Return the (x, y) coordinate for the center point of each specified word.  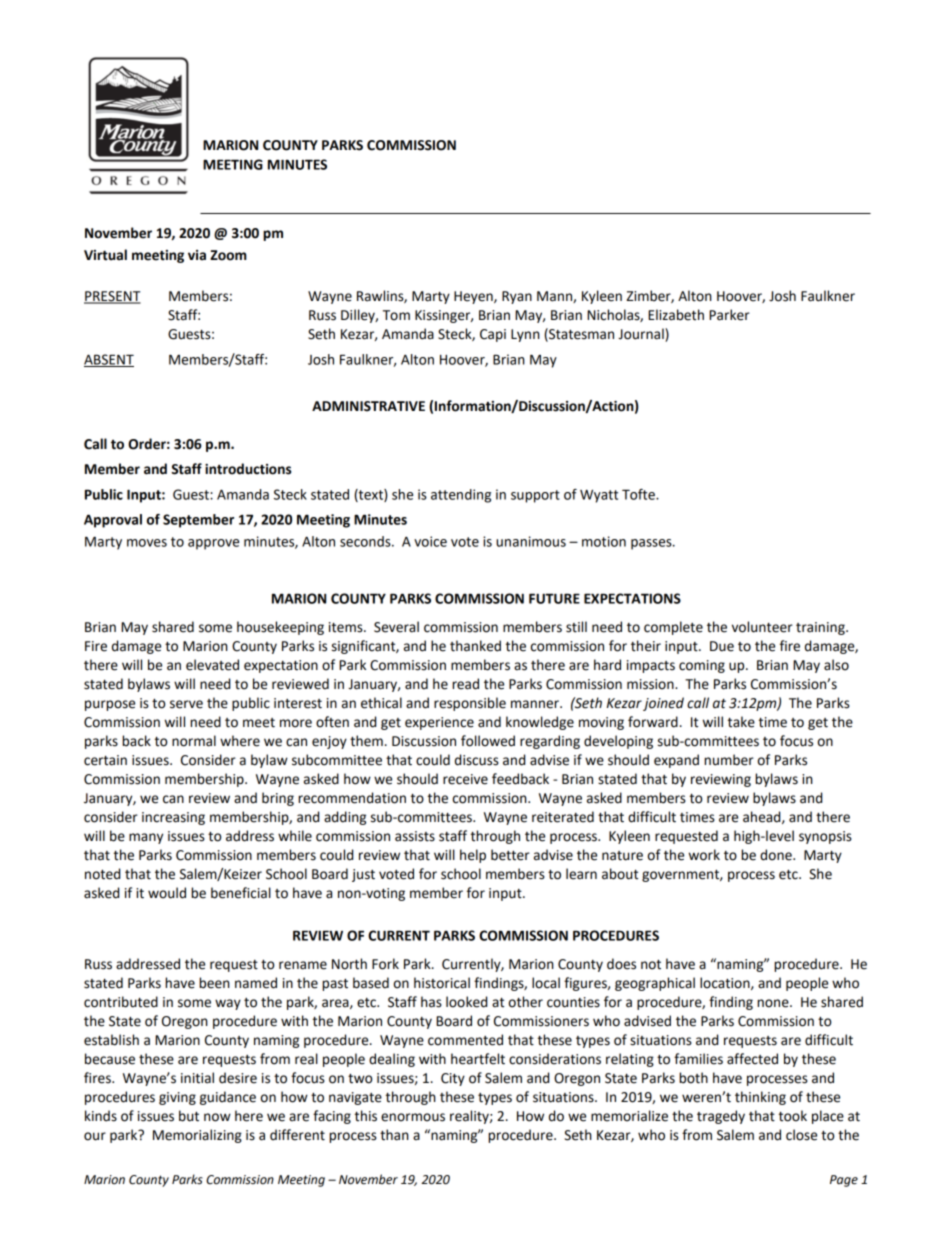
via (197, 255)
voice (430, 541)
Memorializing (197, 1136)
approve (213, 544)
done (777, 855)
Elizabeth (676, 315)
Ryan (517, 297)
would (167, 893)
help (473, 856)
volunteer (762, 627)
